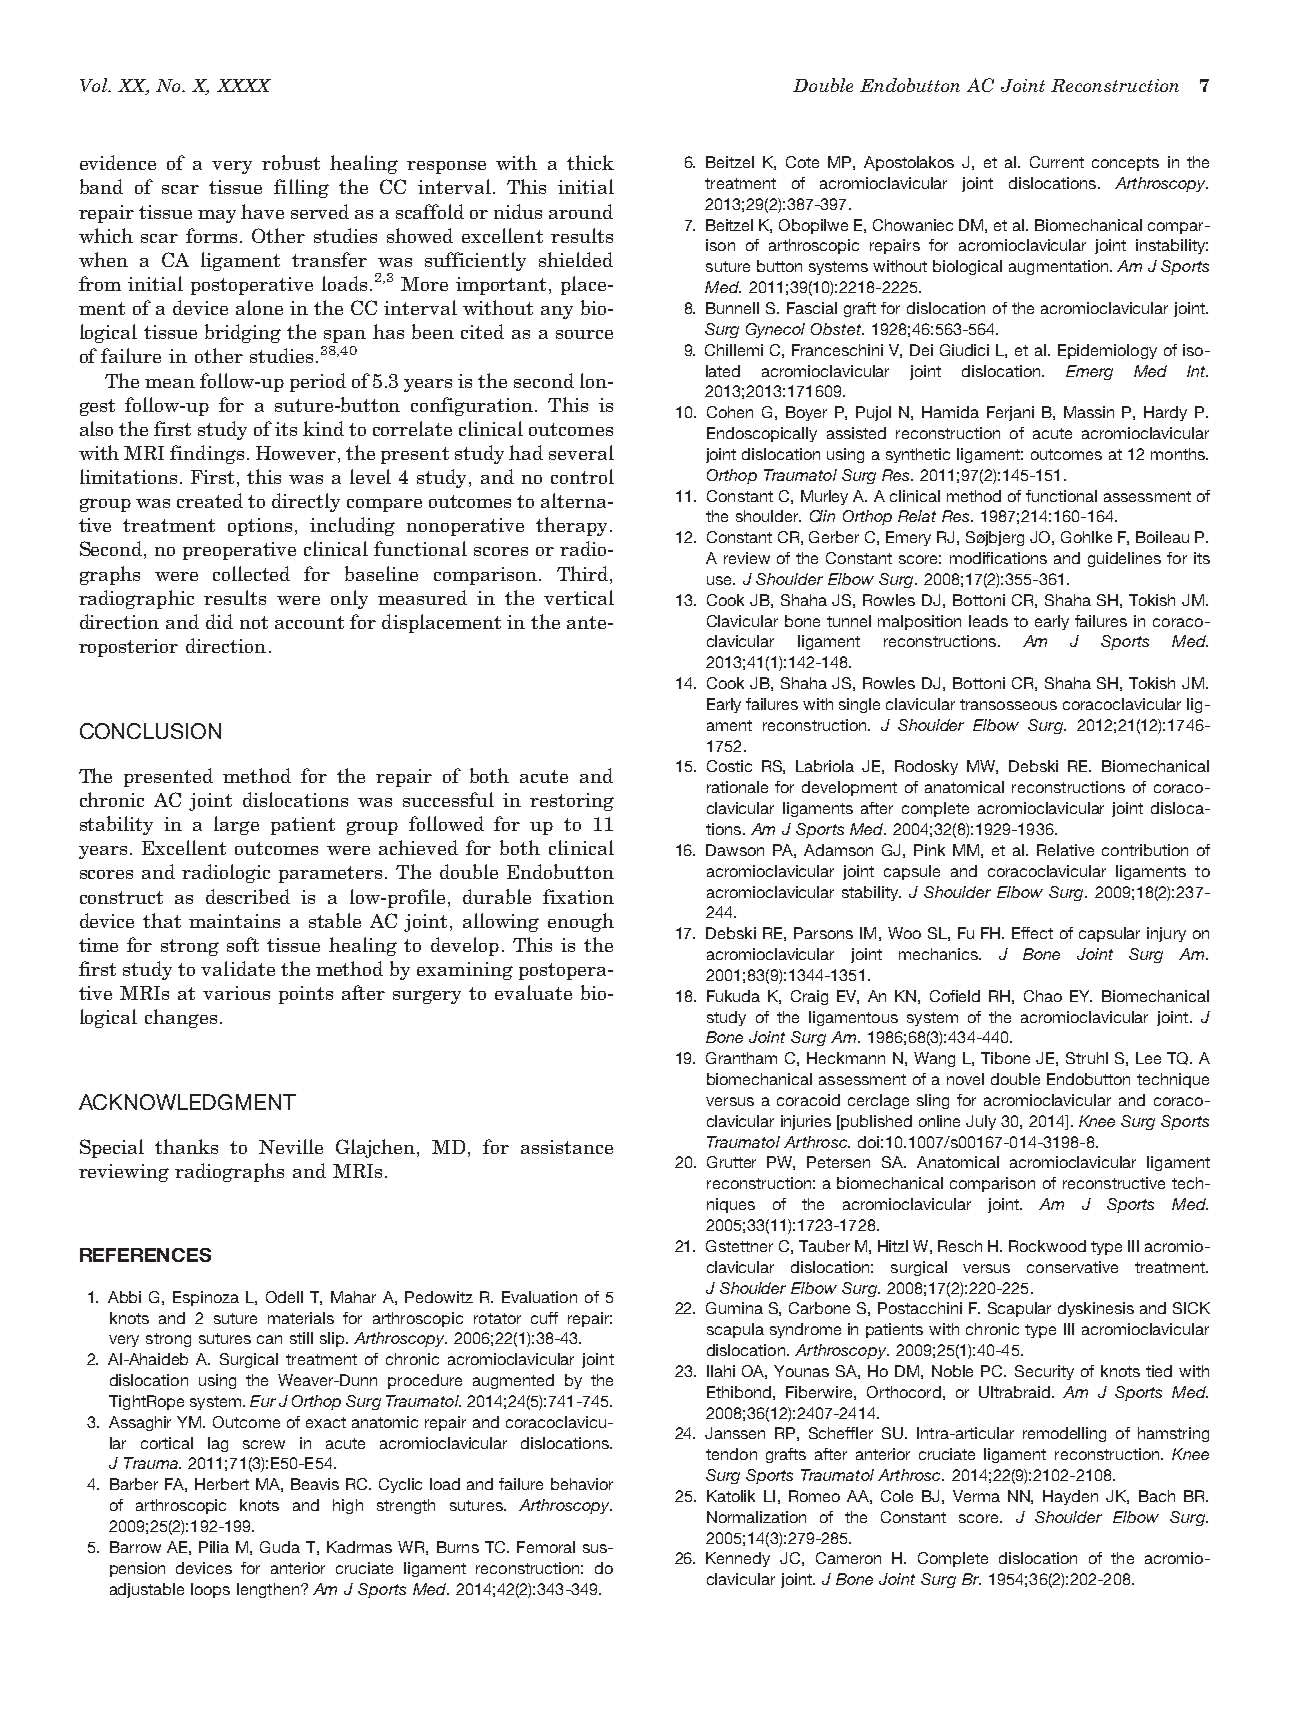  What do you see at coordinates (244, 85) in the screenshot?
I see `XXXX` at bounding box center [244, 85].
